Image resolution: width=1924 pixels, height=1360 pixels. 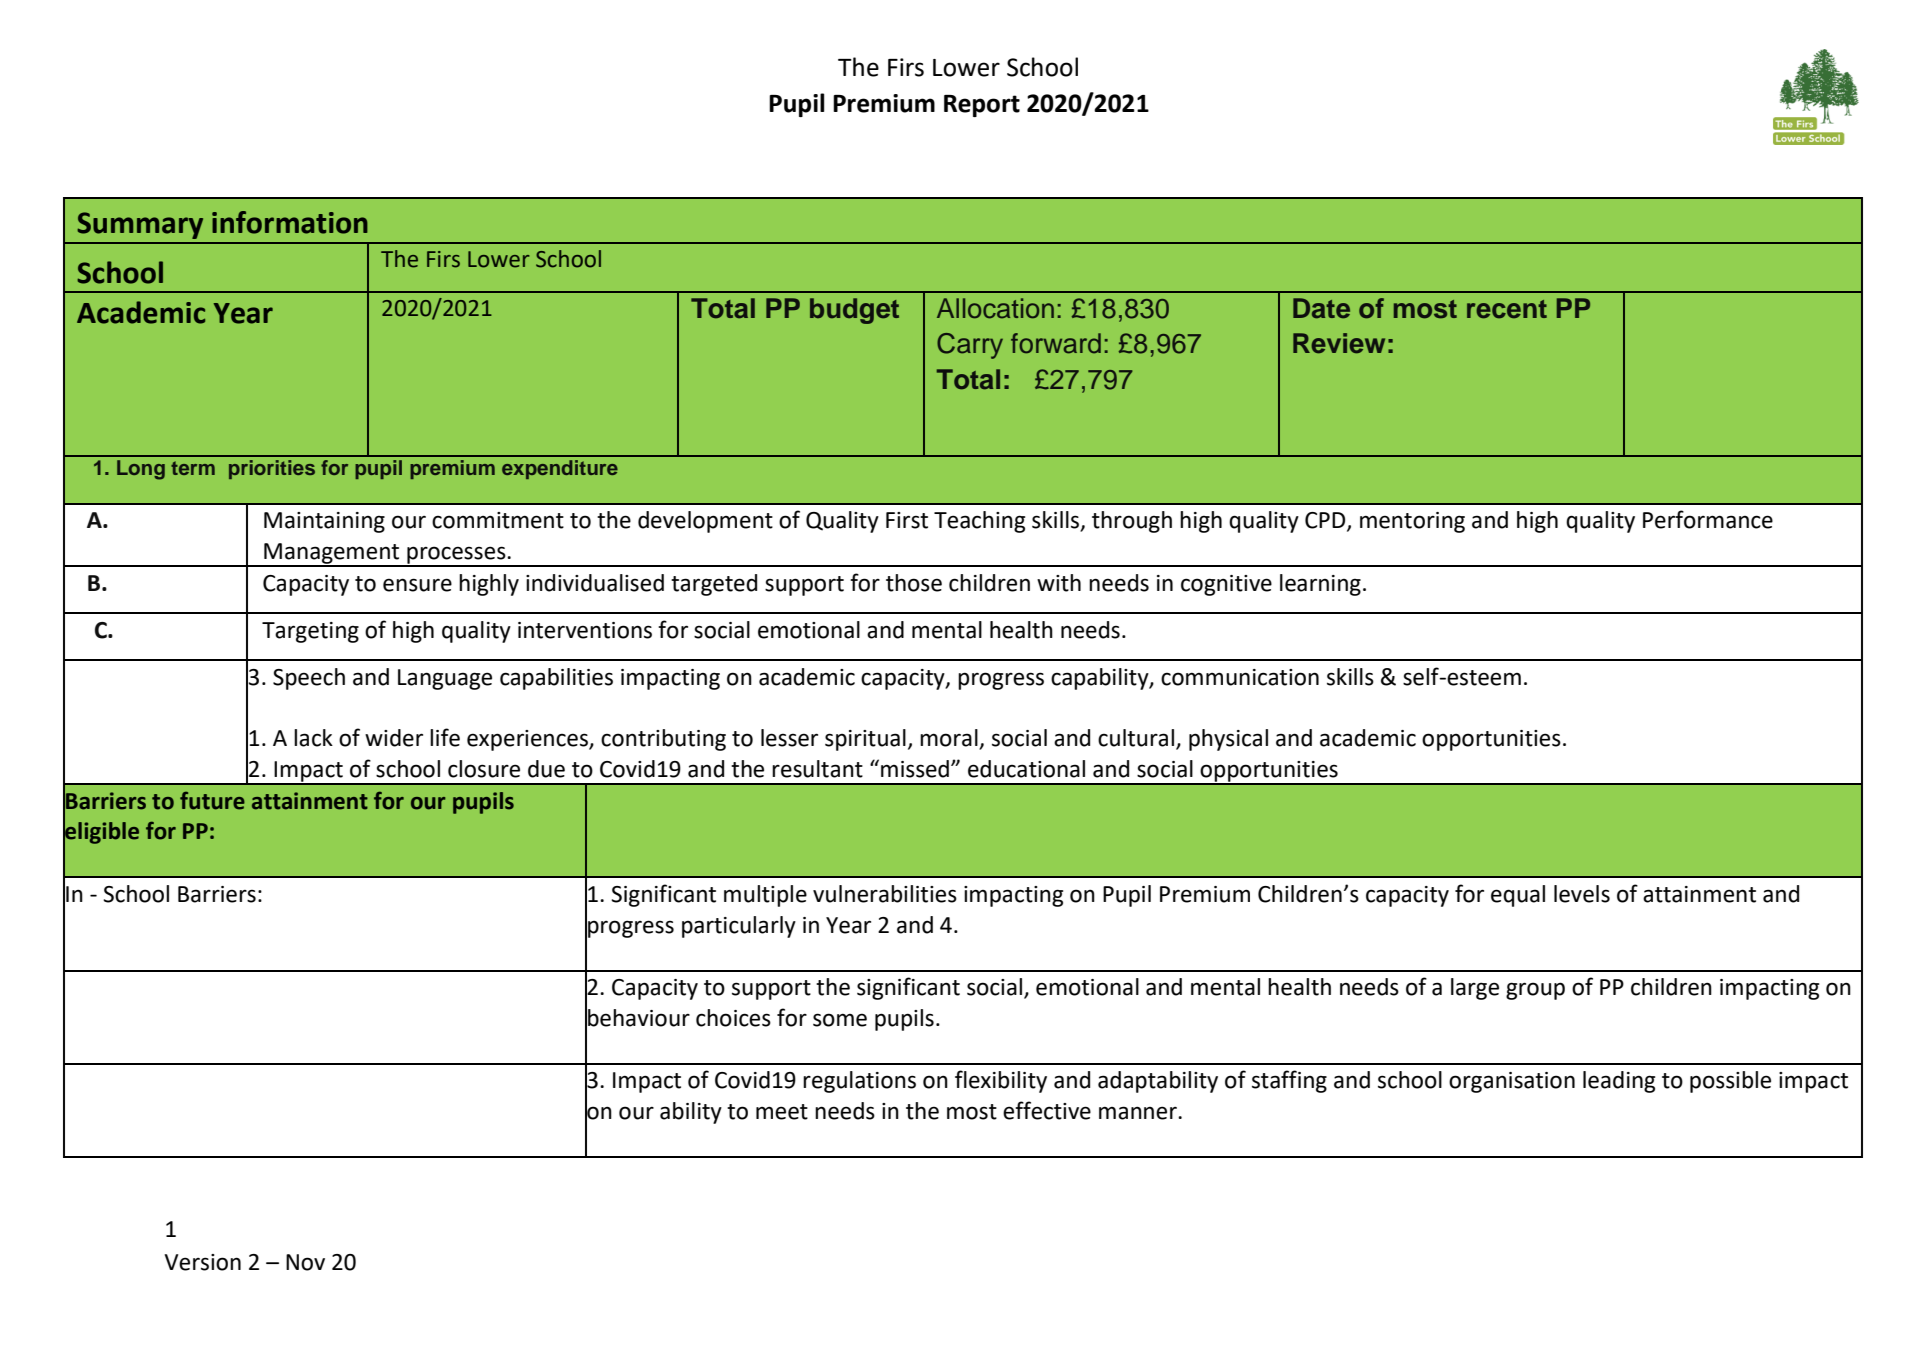 I want to click on effective, so click(x=1047, y=1110).
